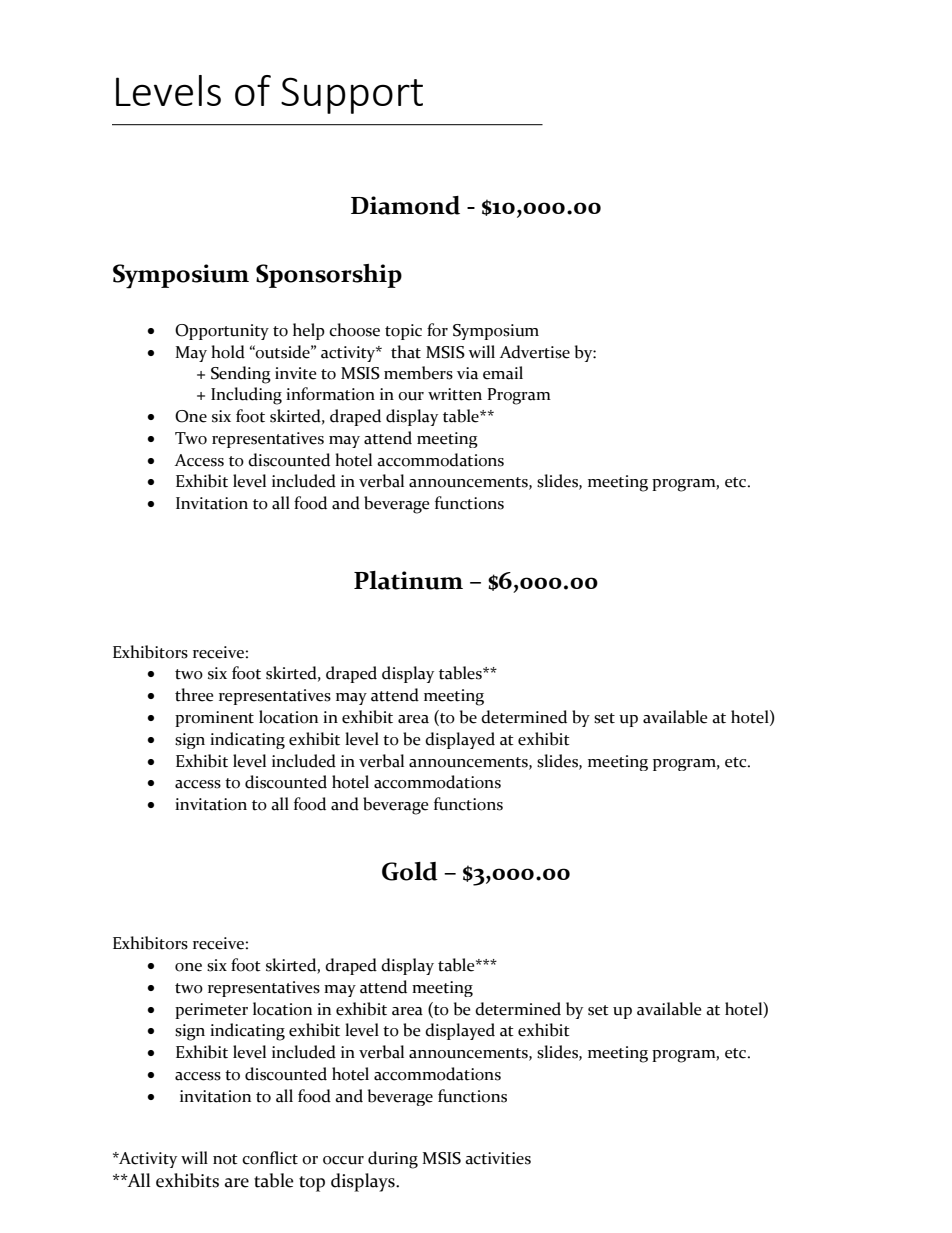 This image has width=952, height=1233. I want to click on Advertise, so click(534, 352).
